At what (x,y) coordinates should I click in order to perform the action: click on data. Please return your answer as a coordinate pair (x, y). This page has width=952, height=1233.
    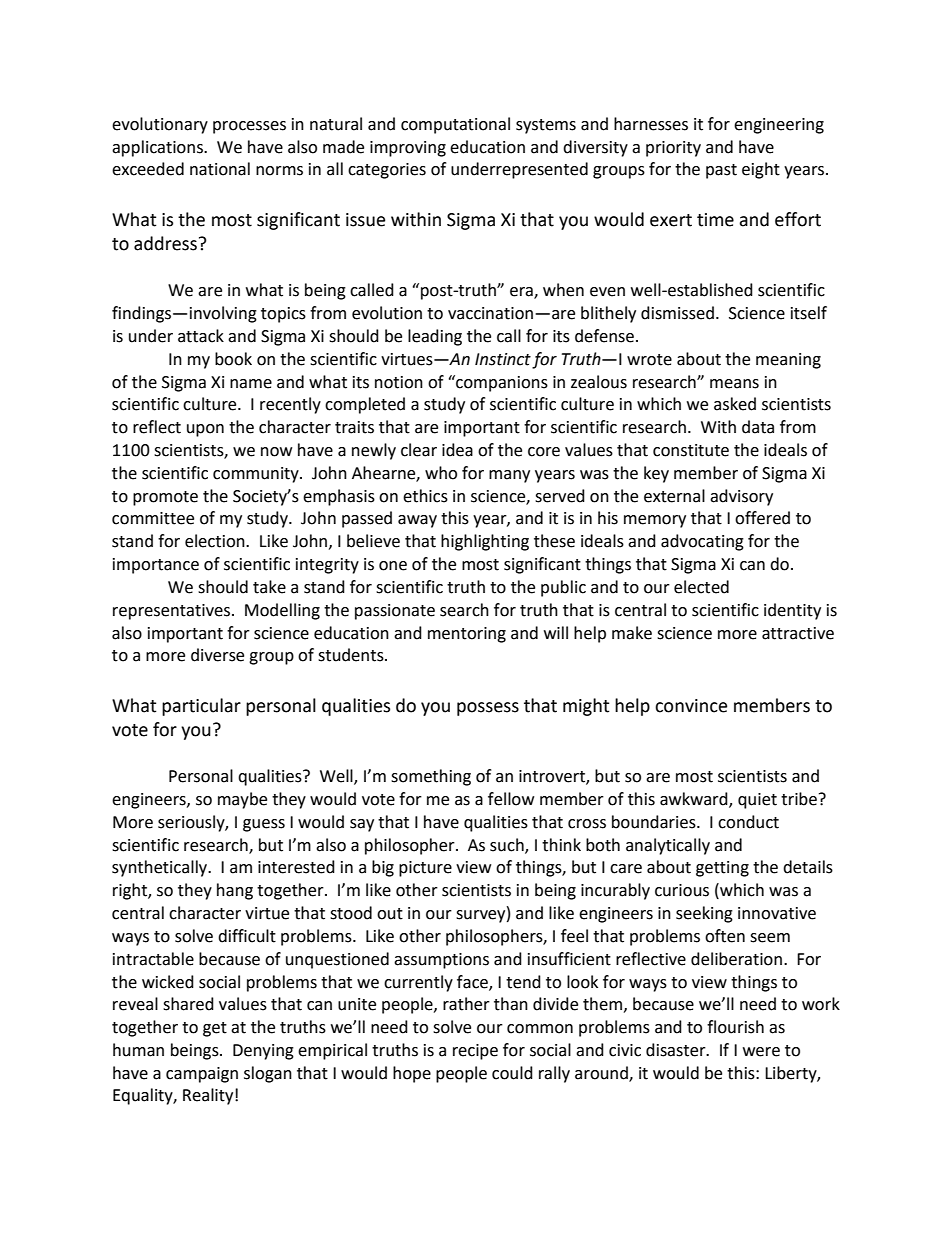
    Looking at the image, I should click on (758, 427).
